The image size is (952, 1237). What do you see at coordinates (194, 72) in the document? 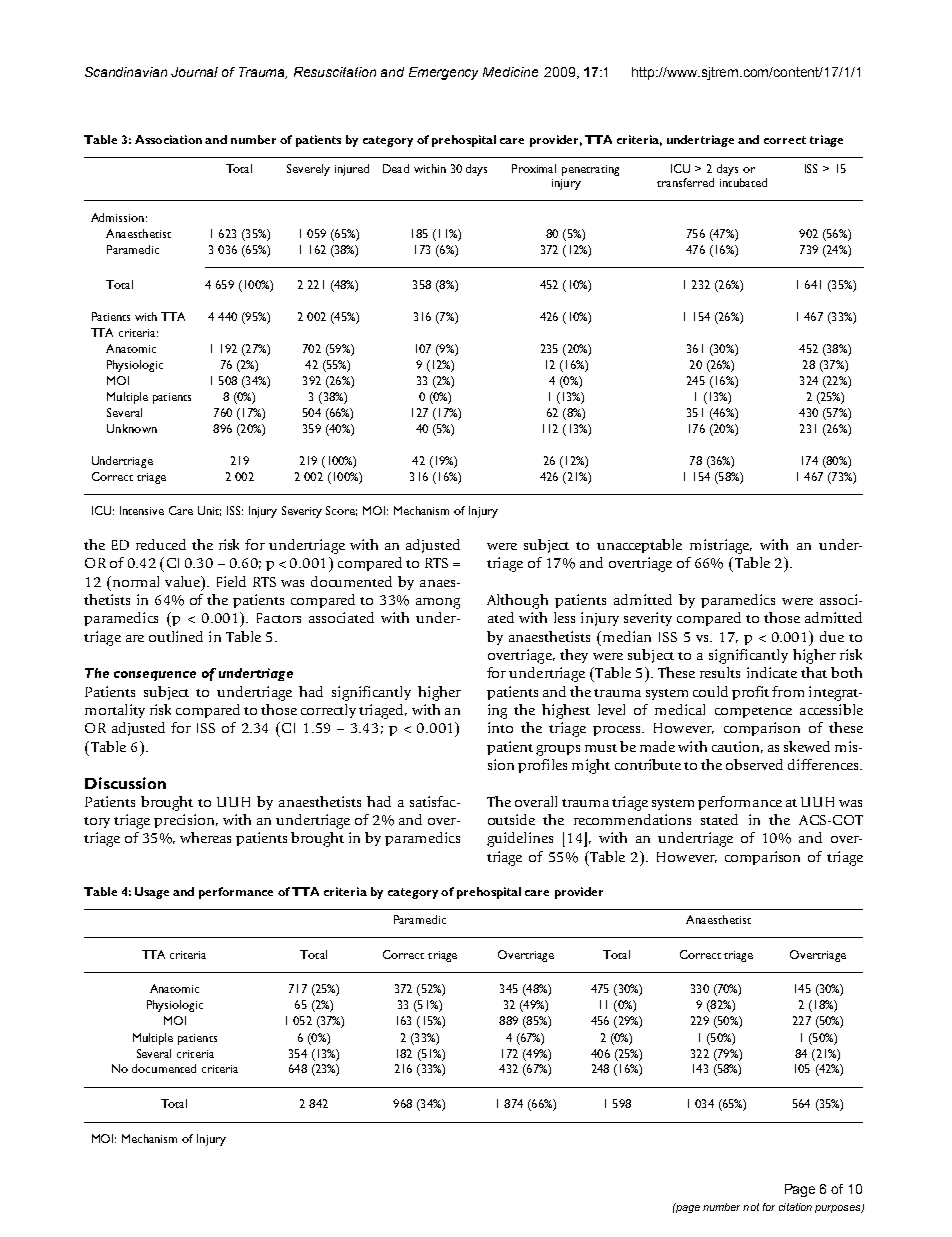
I see `Journal` at bounding box center [194, 72].
